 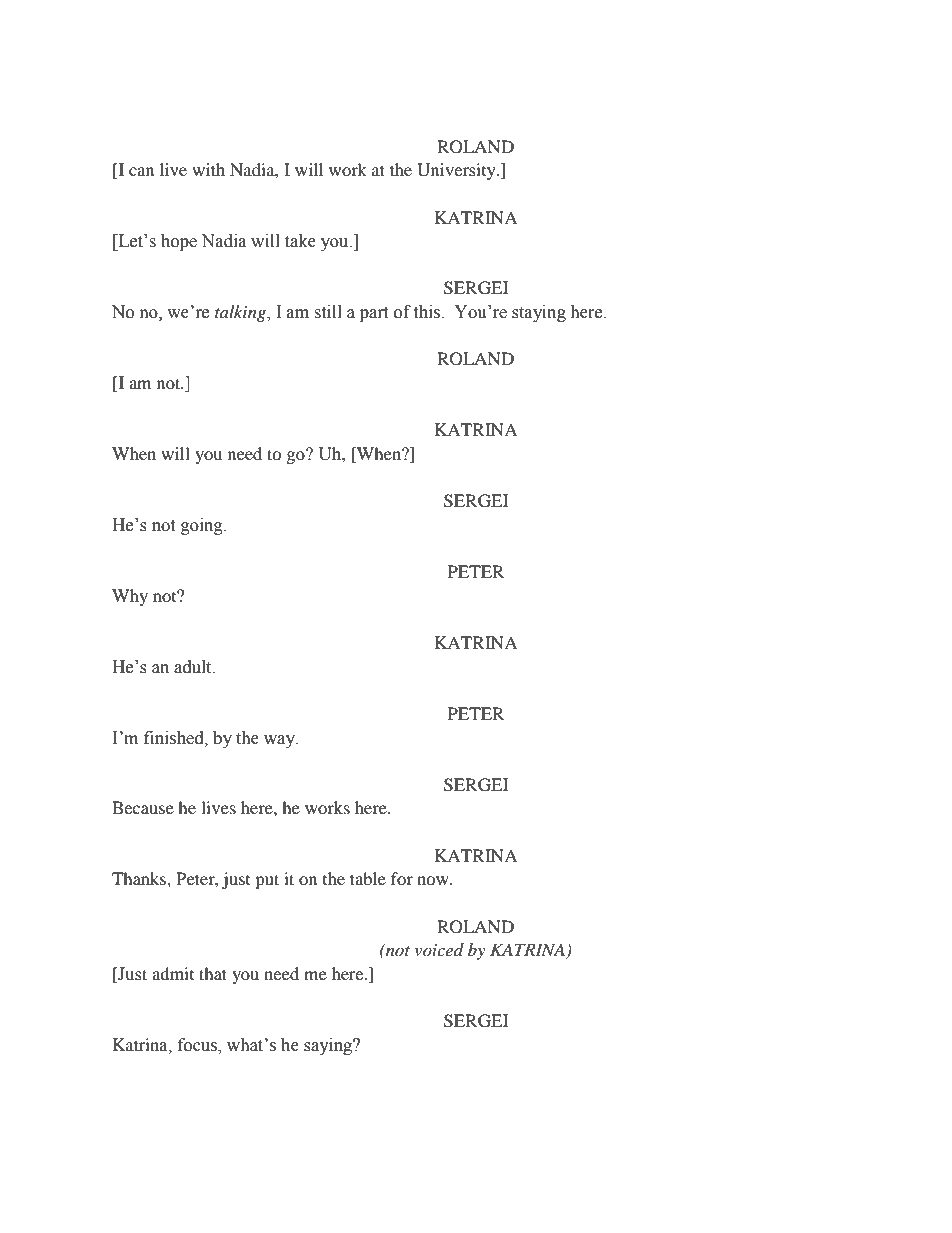 What do you see at coordinates (208, 169) in the page?
I see `with` at bounding box center [208, 169].
